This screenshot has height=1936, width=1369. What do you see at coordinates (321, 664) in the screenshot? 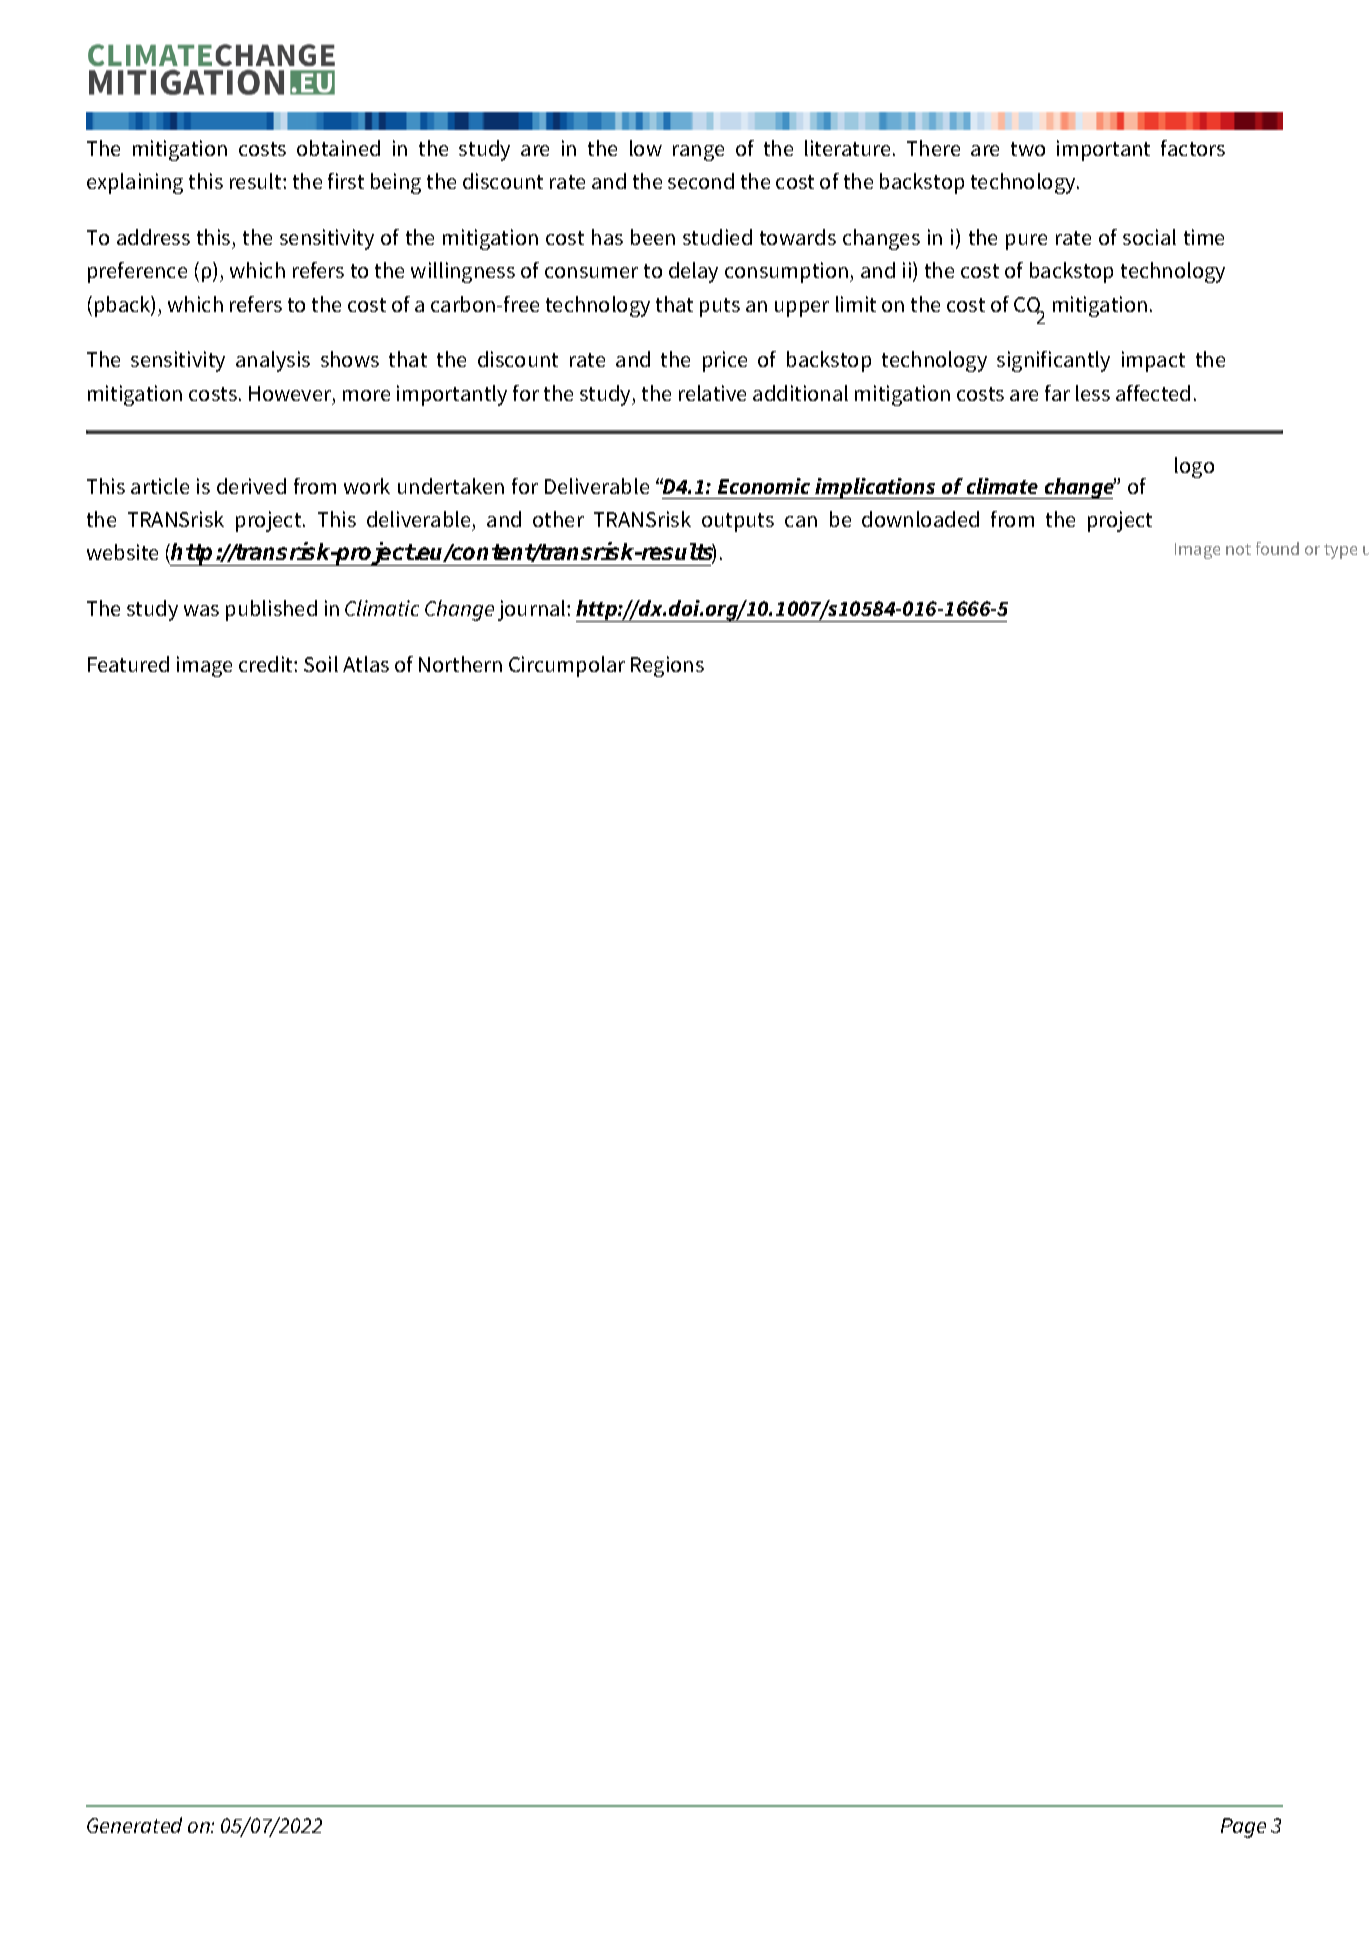
I see `Soil` at bounding box center [321, 664].
